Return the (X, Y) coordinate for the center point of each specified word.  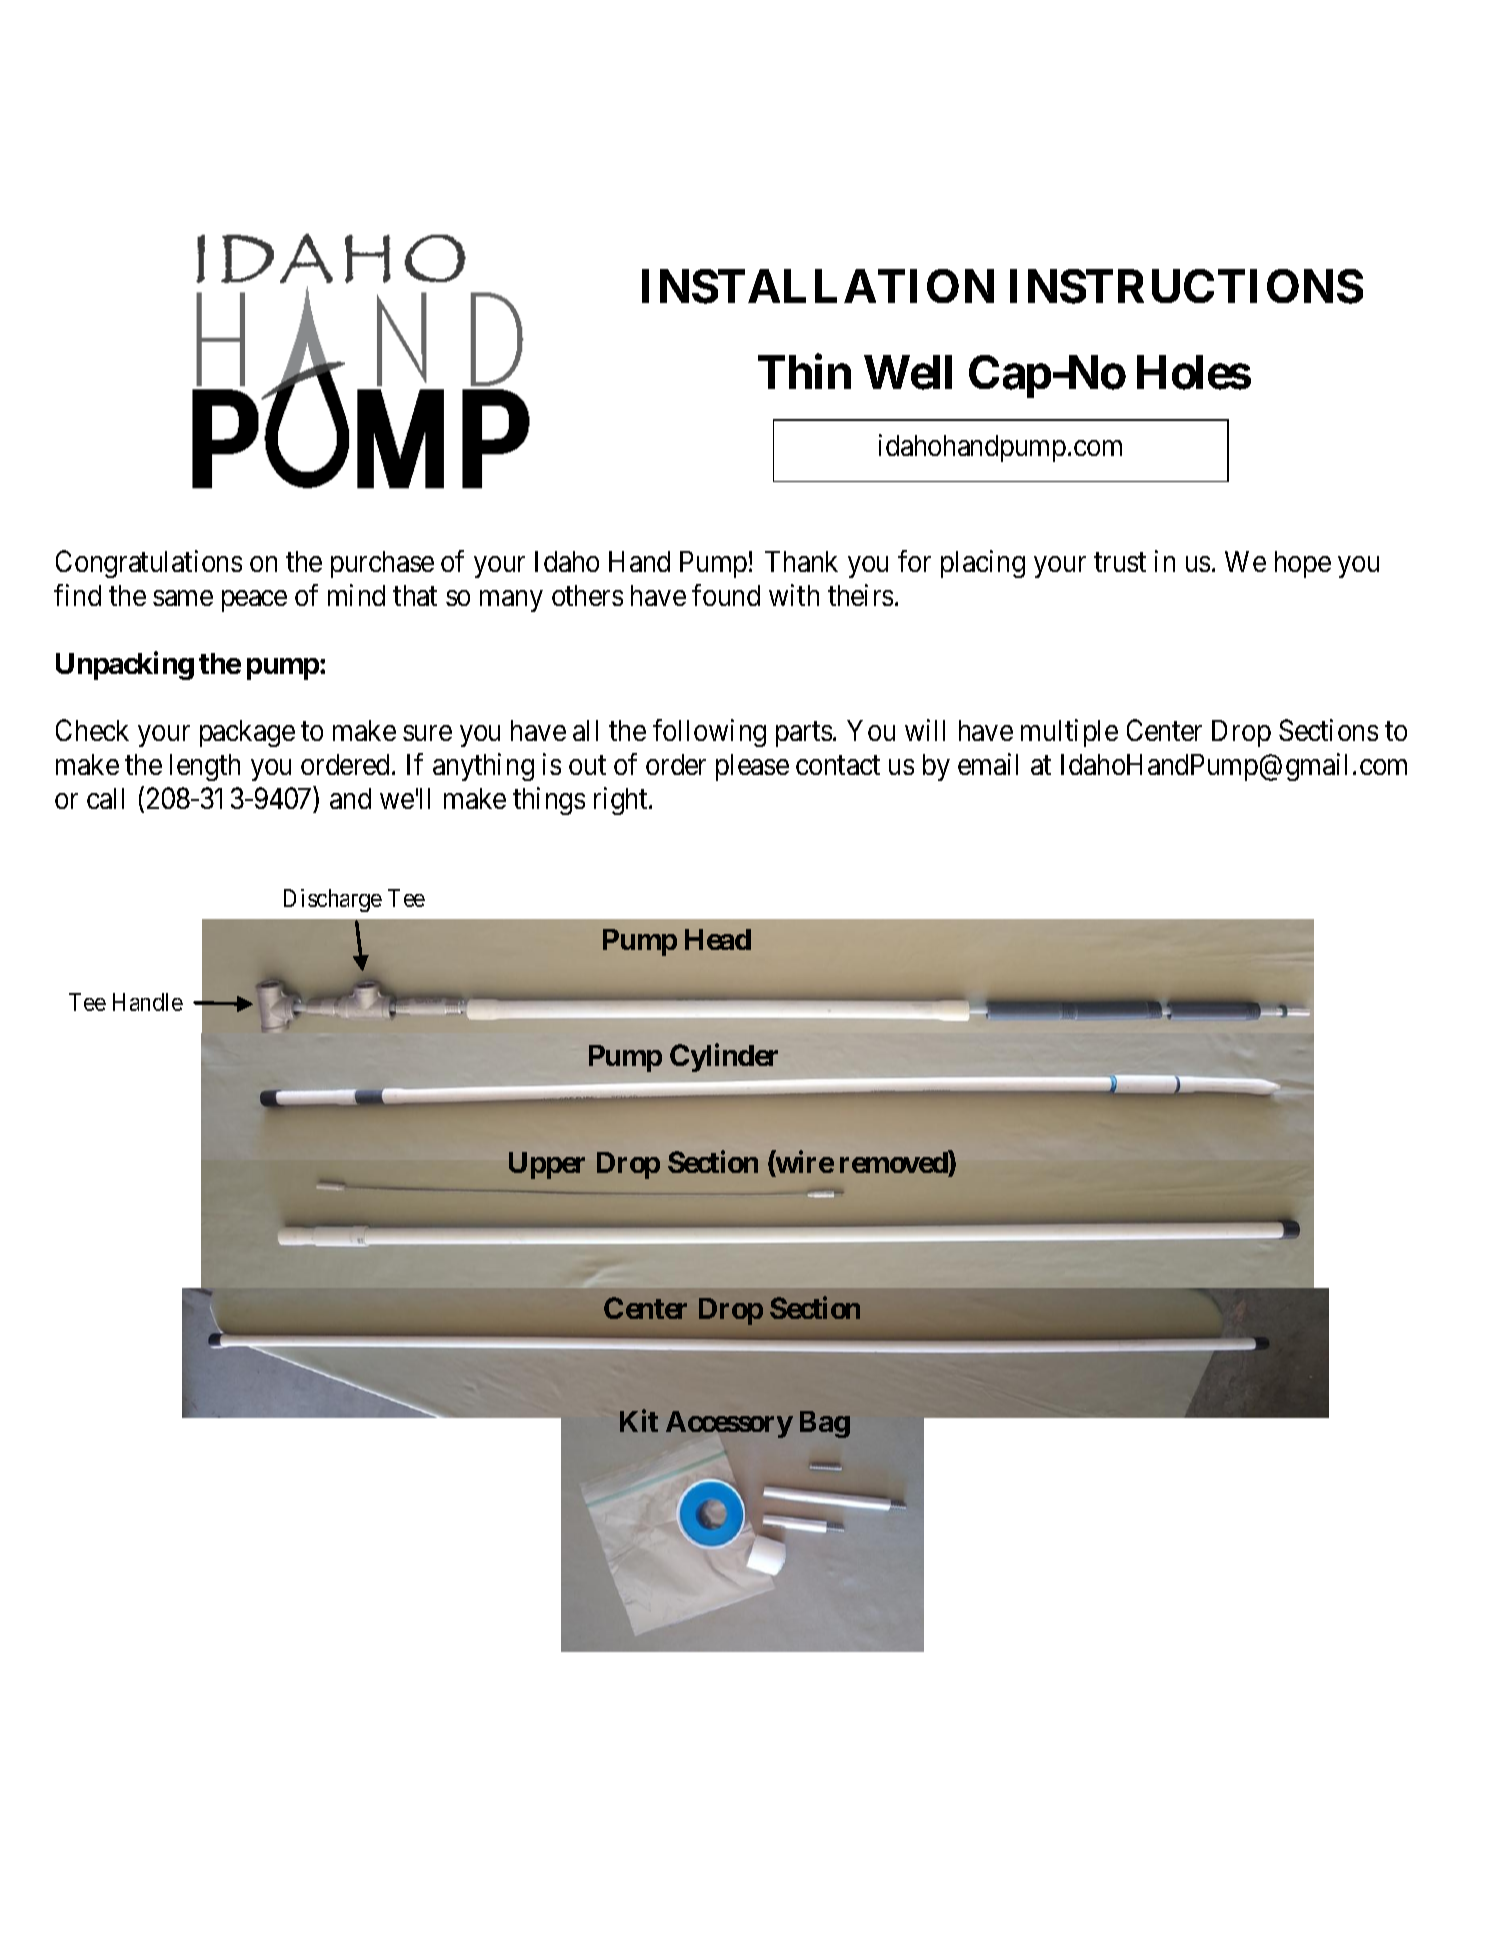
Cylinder (724, 1058)
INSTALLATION (818, 286)
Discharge (333, 900)
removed (894, 1162)
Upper (547, 1165)
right (622, 801)
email (988, 764)
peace (254, 601)
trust (1120, 562)
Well (908, 373)
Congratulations (149, 564)
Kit (639, 1421)
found (726, 595)
